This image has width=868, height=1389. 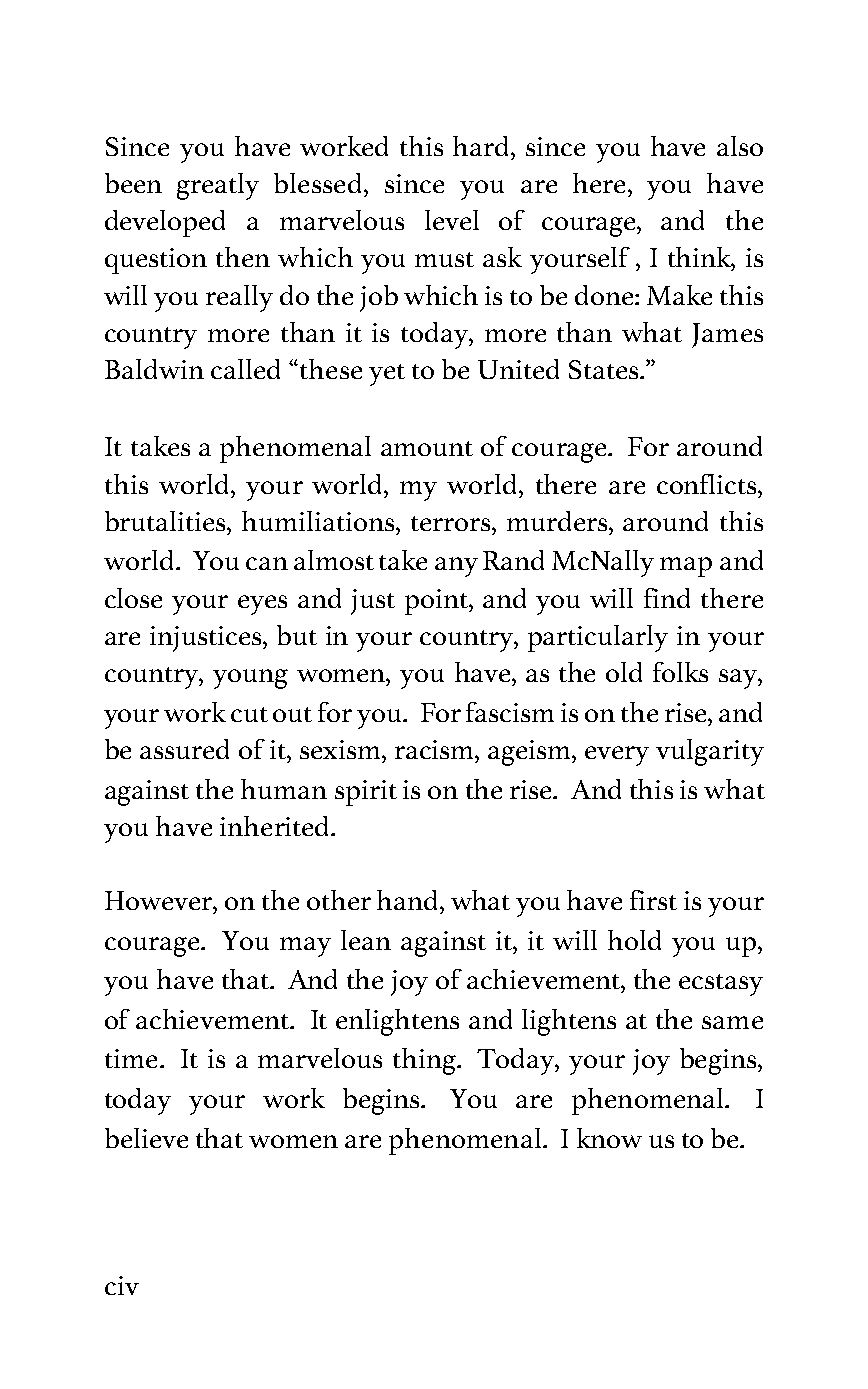 What do you see at coordinates (452, 220) in the image?
I see `level` at bounding box center [452, 220].
